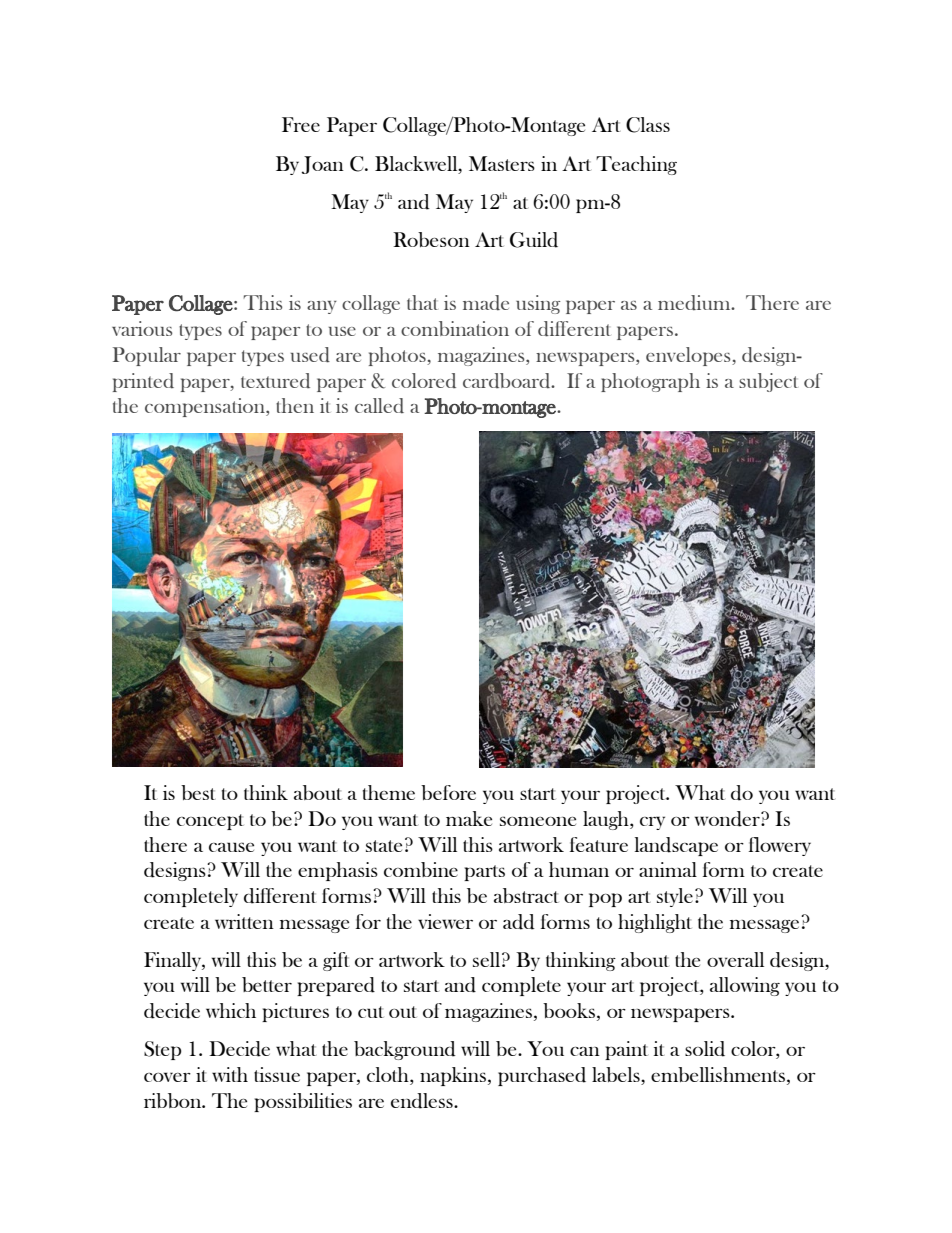  Describe the element at coordinates (728, 819) in the image. I see `wonder` at that location.
